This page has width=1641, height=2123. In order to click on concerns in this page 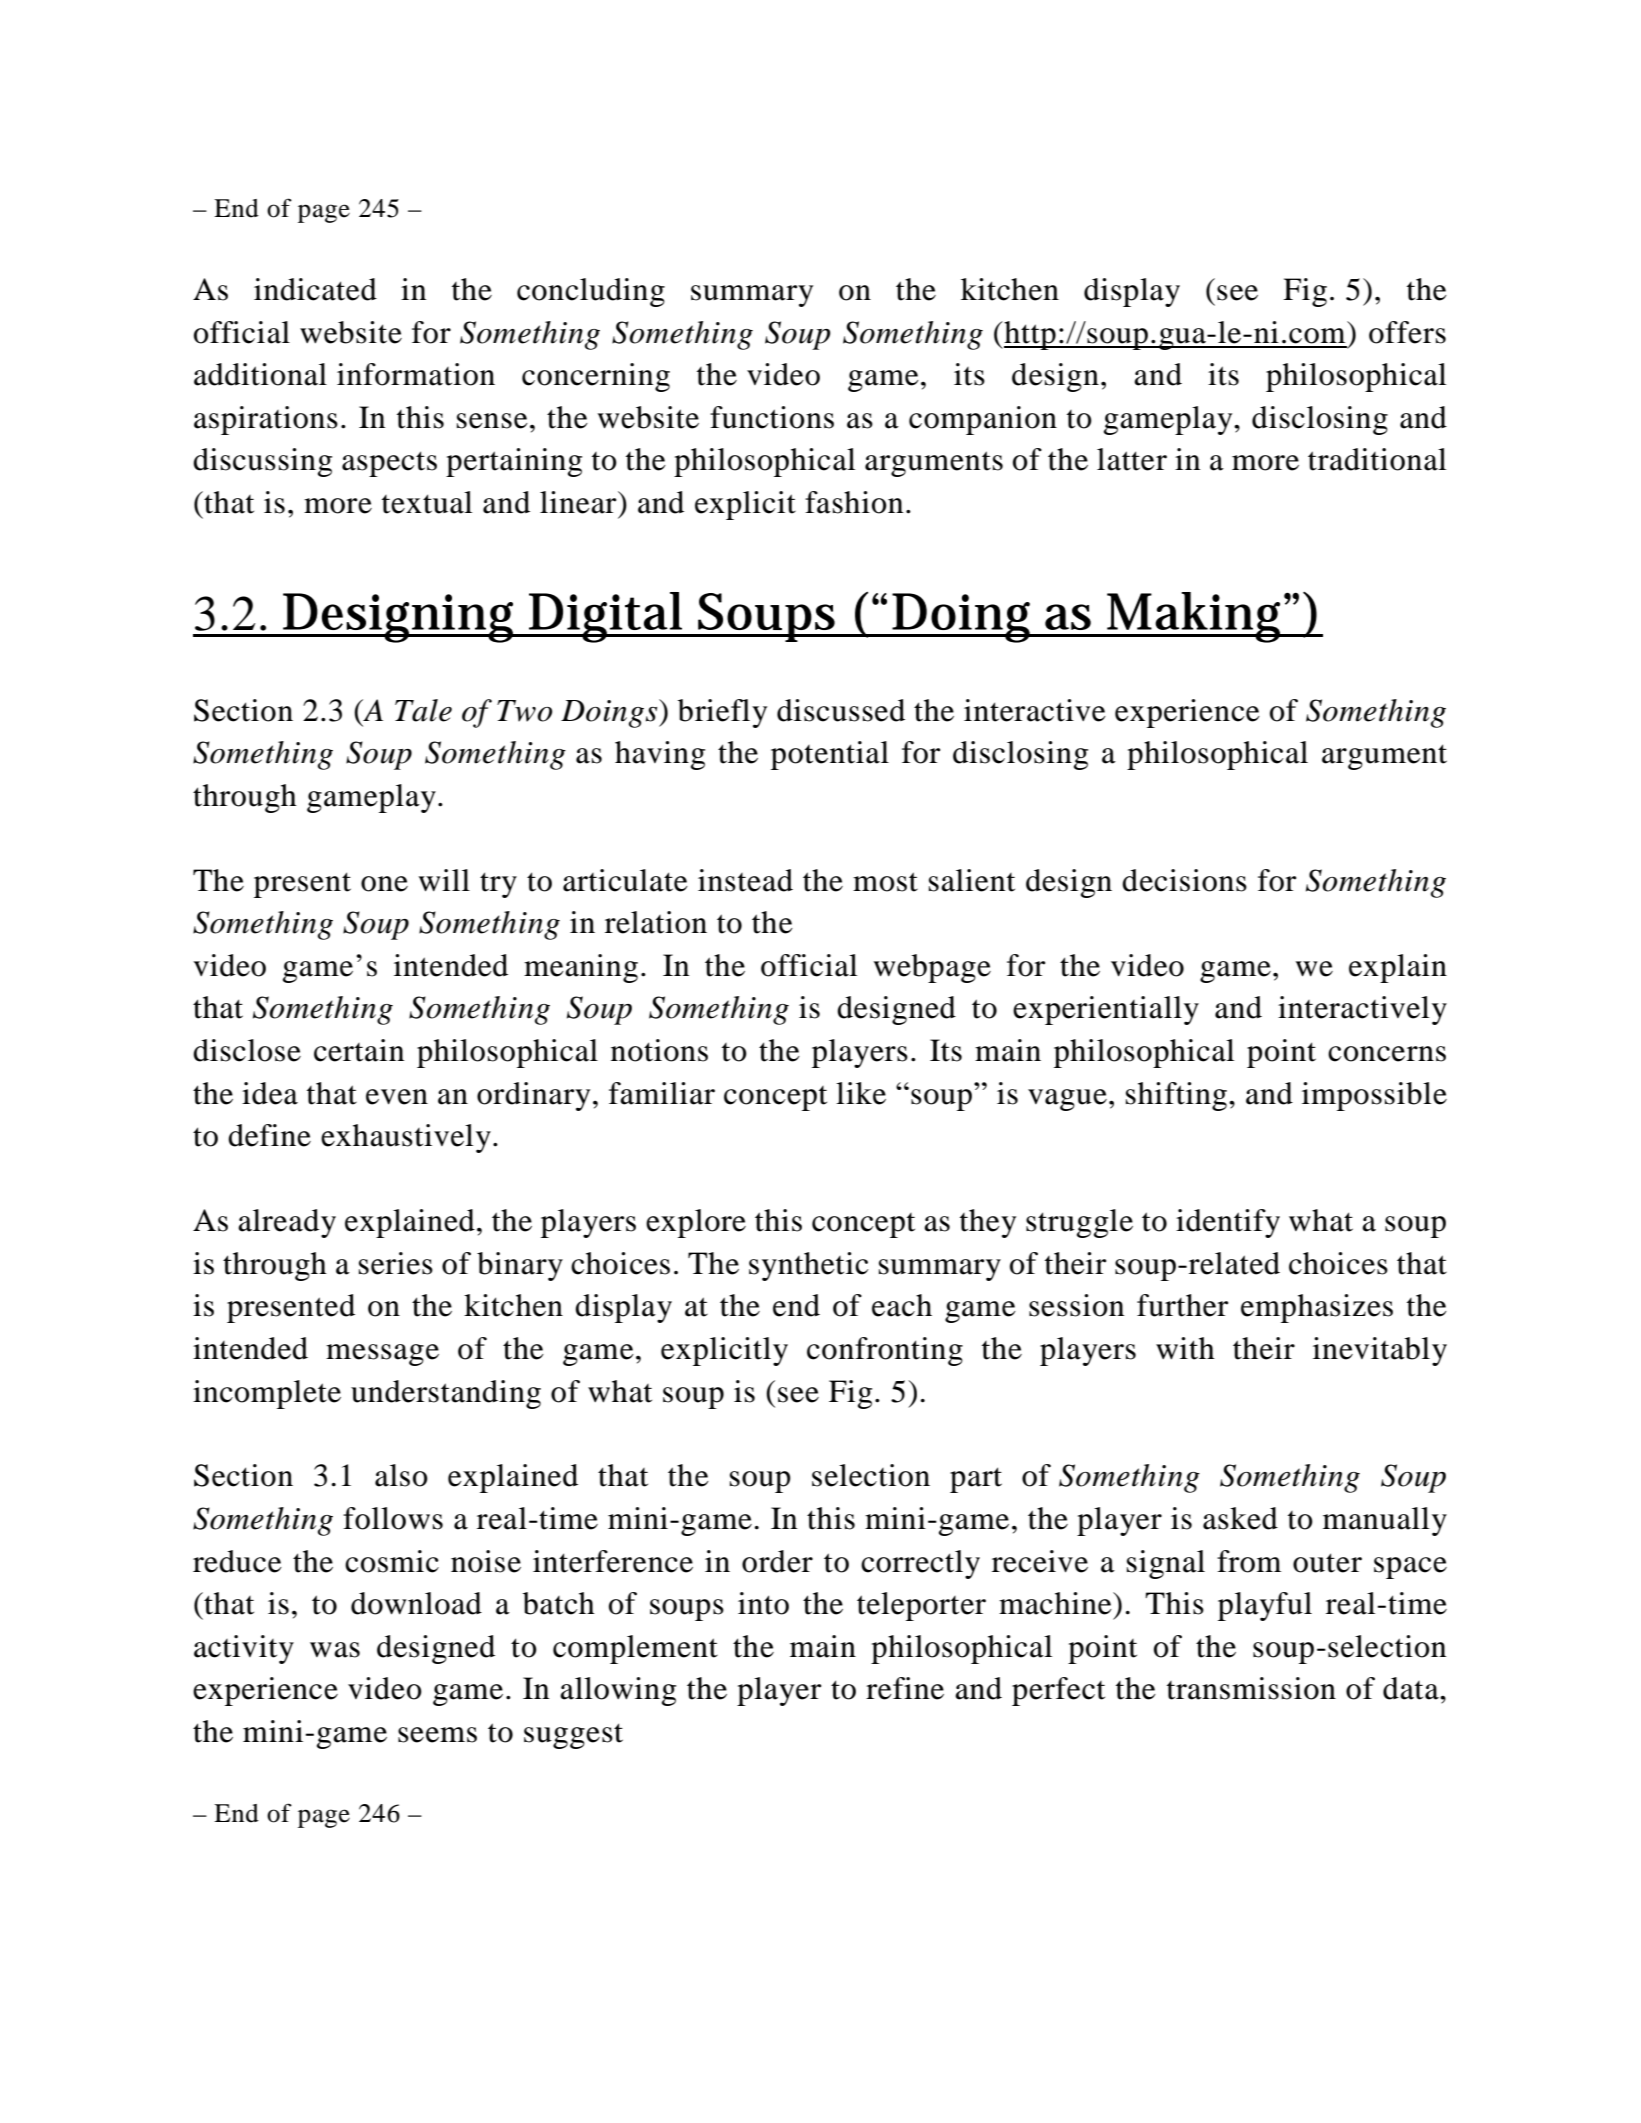, I will do `click(1387, 1054)`.
